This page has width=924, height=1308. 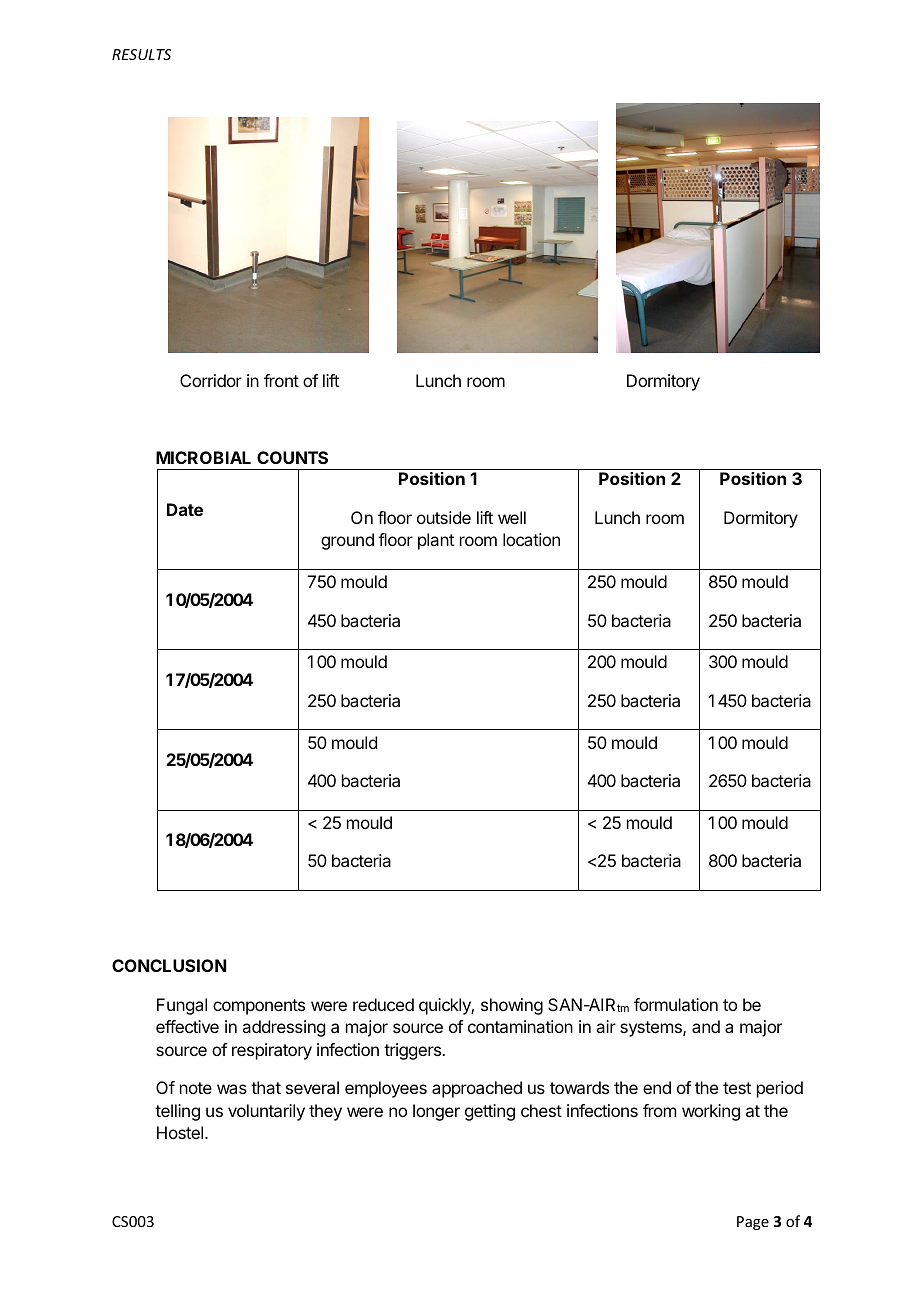 What do you see at coordinates (141, 54) in the page?
I see `RESULTS` at bounding box center [141, 54].
